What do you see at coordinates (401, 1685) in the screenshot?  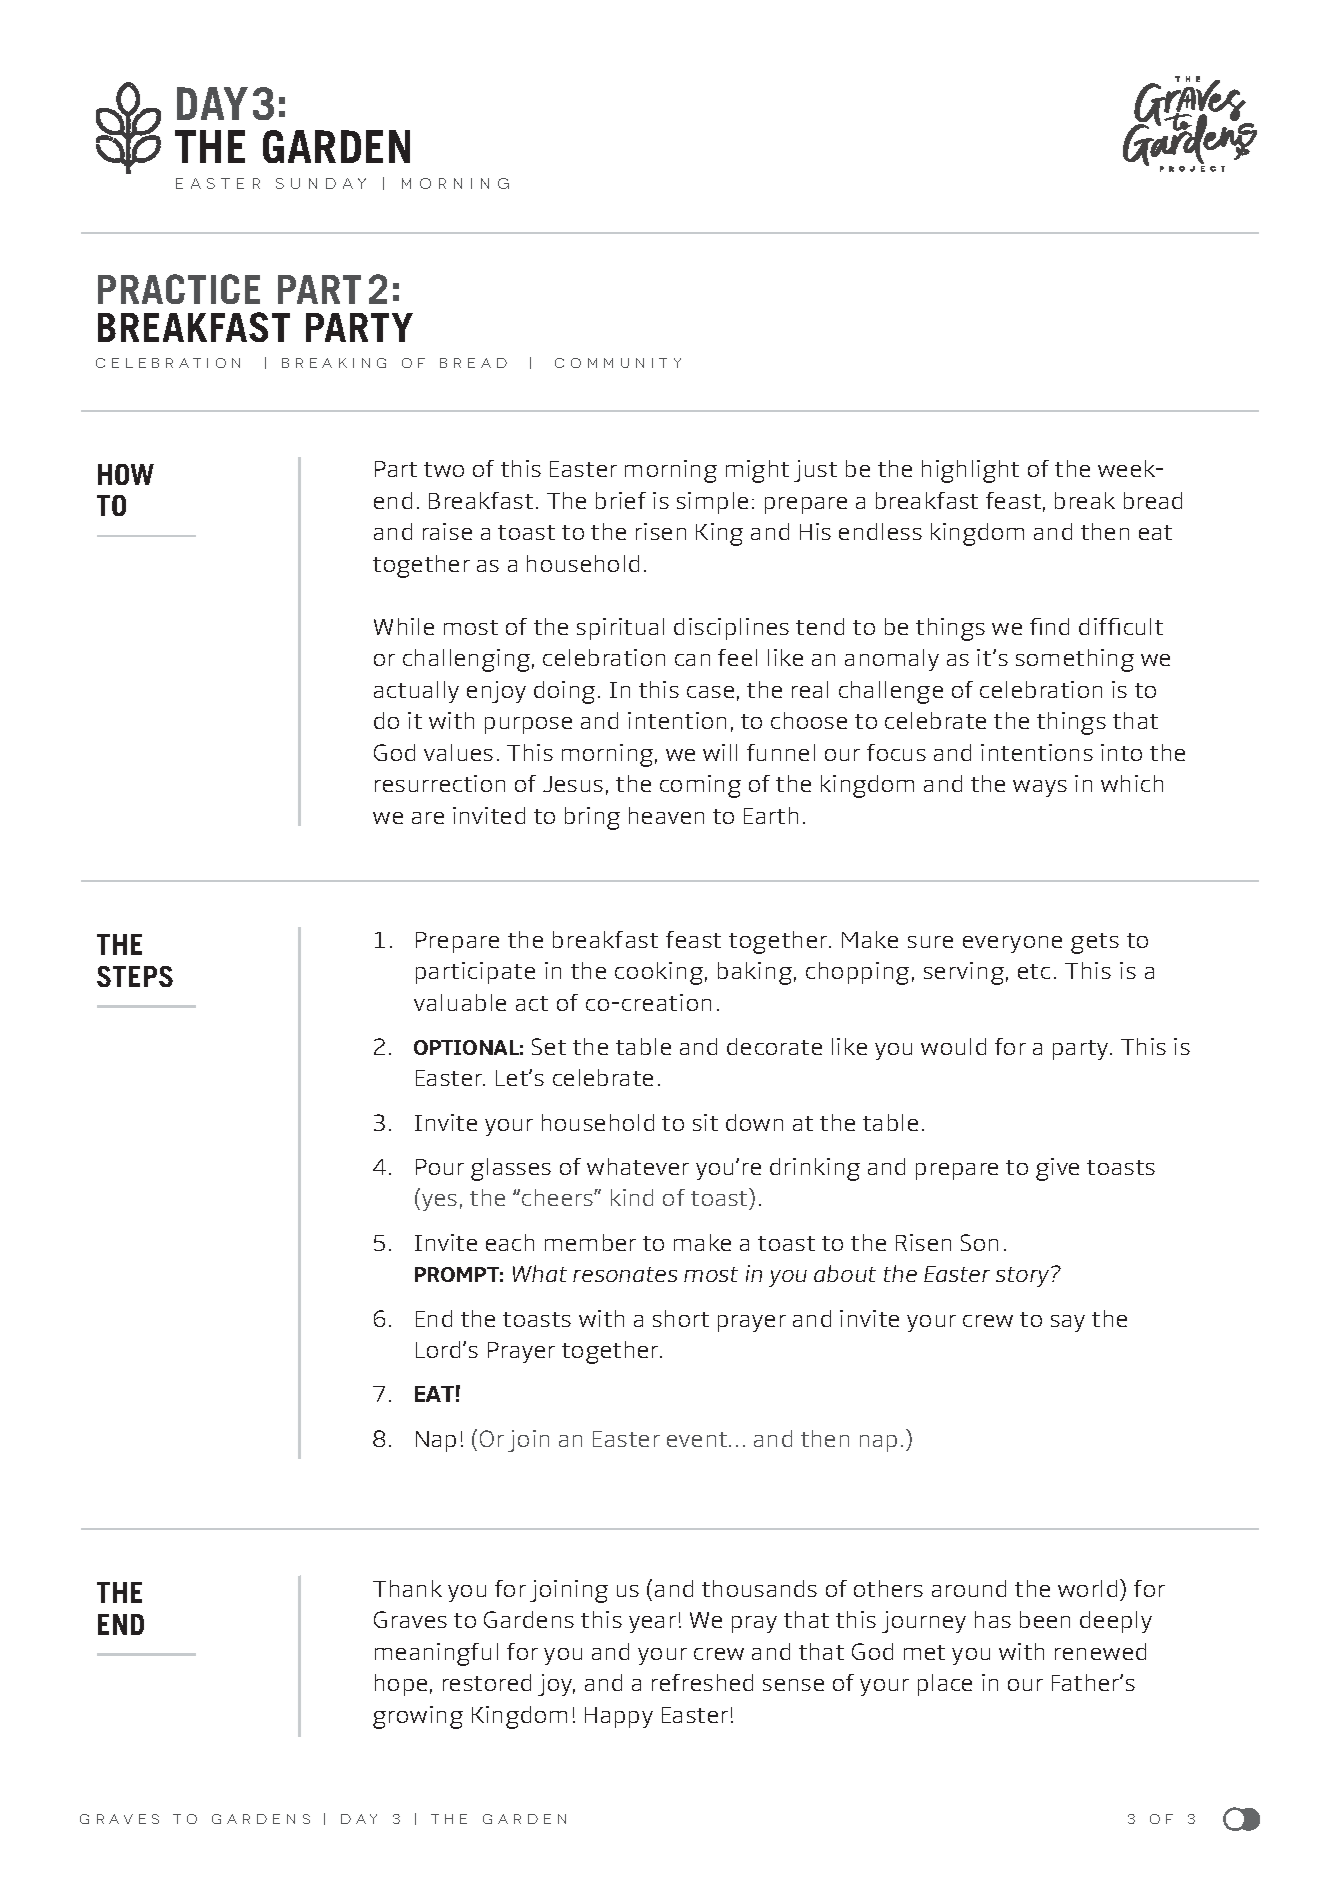 I see `hope` at bounding box center [401, 1685].
